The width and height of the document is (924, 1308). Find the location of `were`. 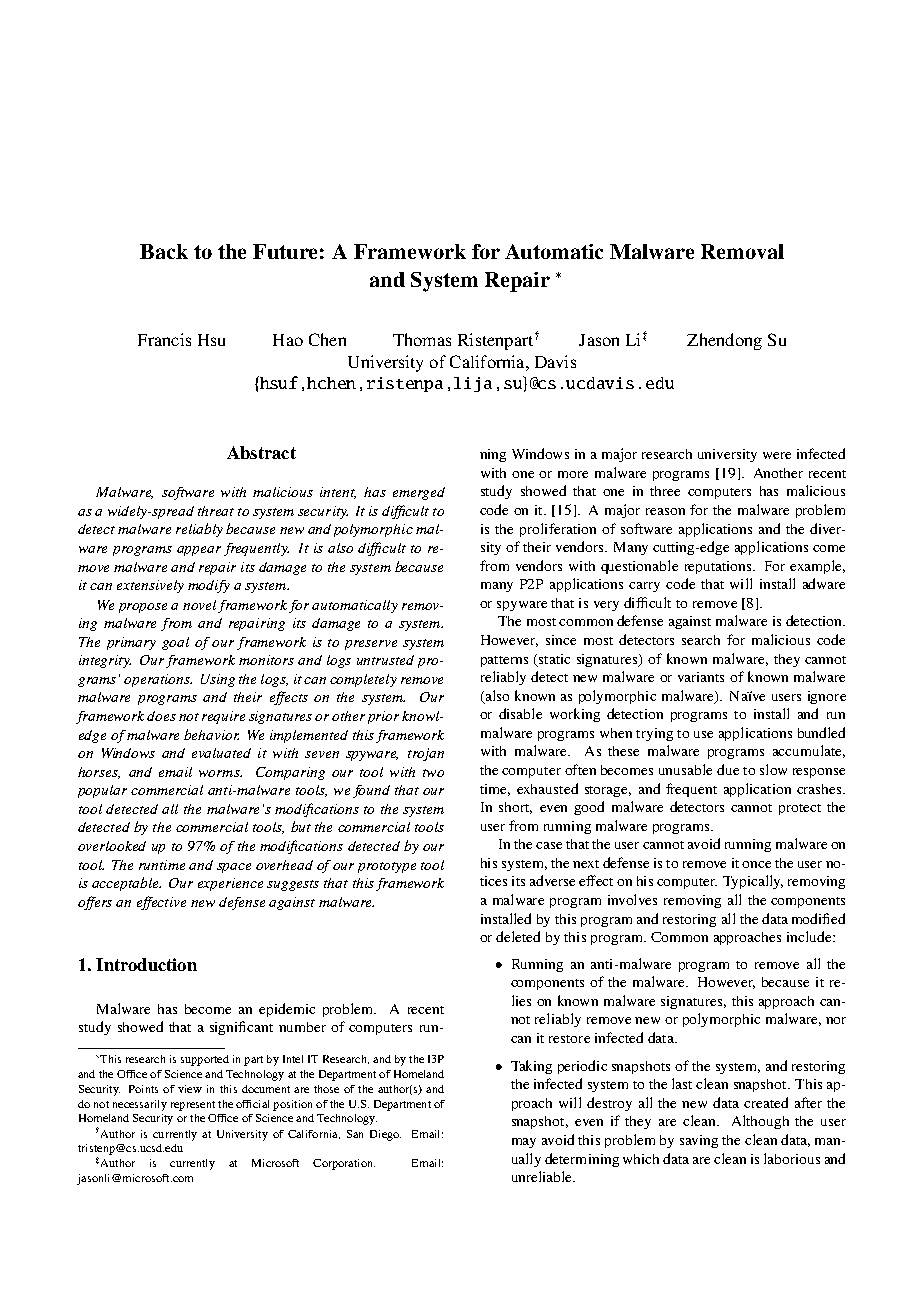

were is located at coordinates (777, 455).
